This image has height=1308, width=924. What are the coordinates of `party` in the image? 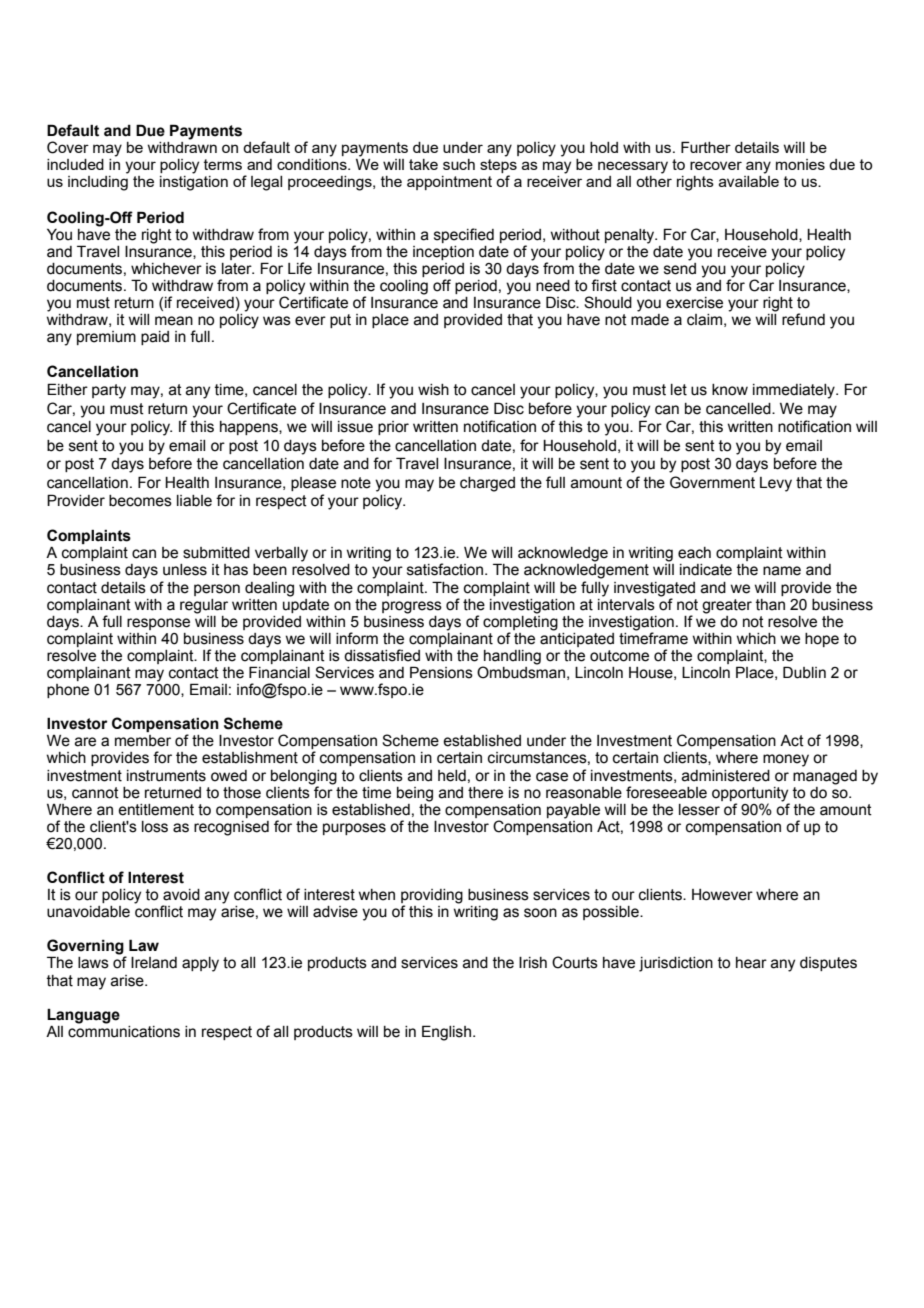 It's located at (109, 391).
